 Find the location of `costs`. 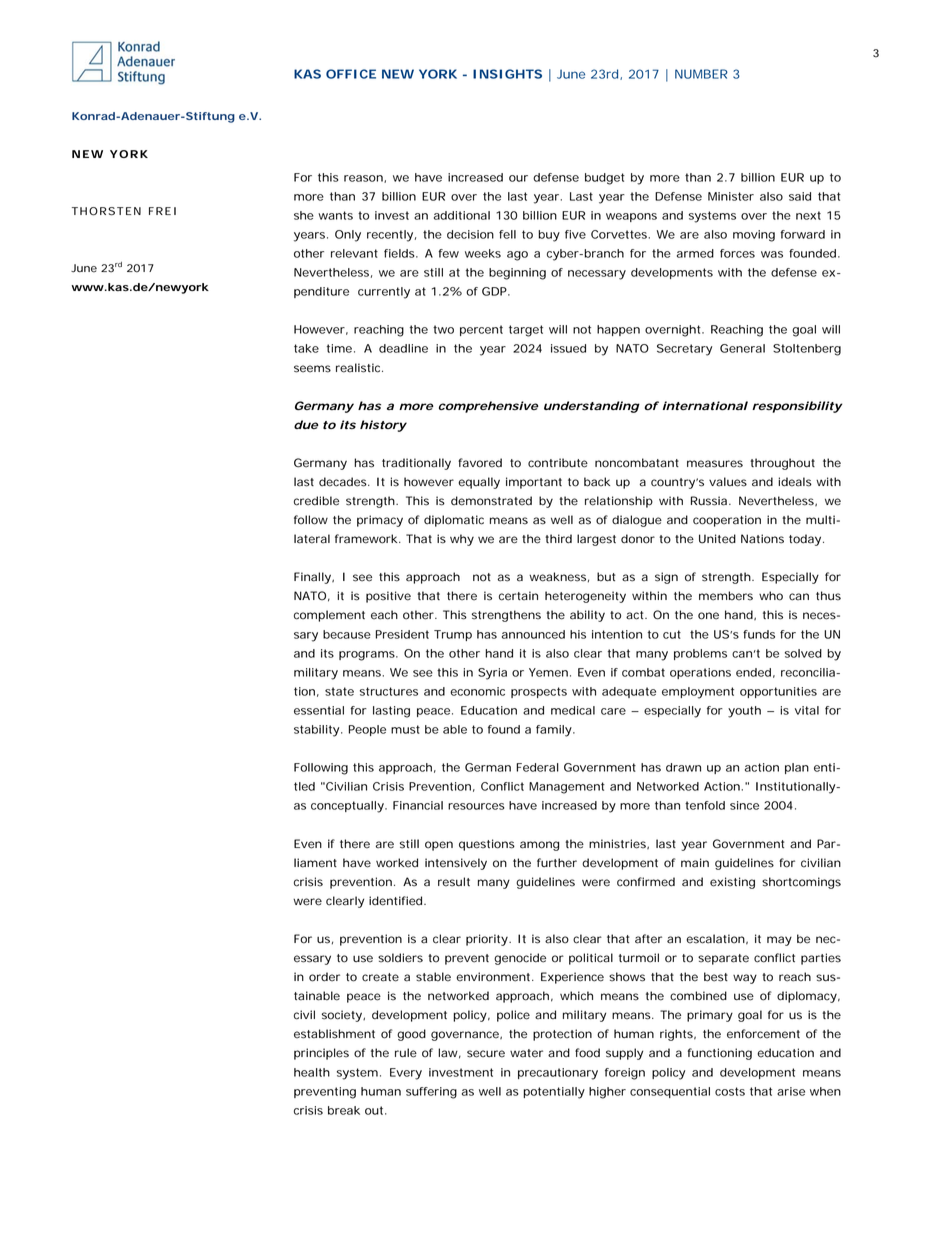

costs is located at coordinates (730, 1091).
